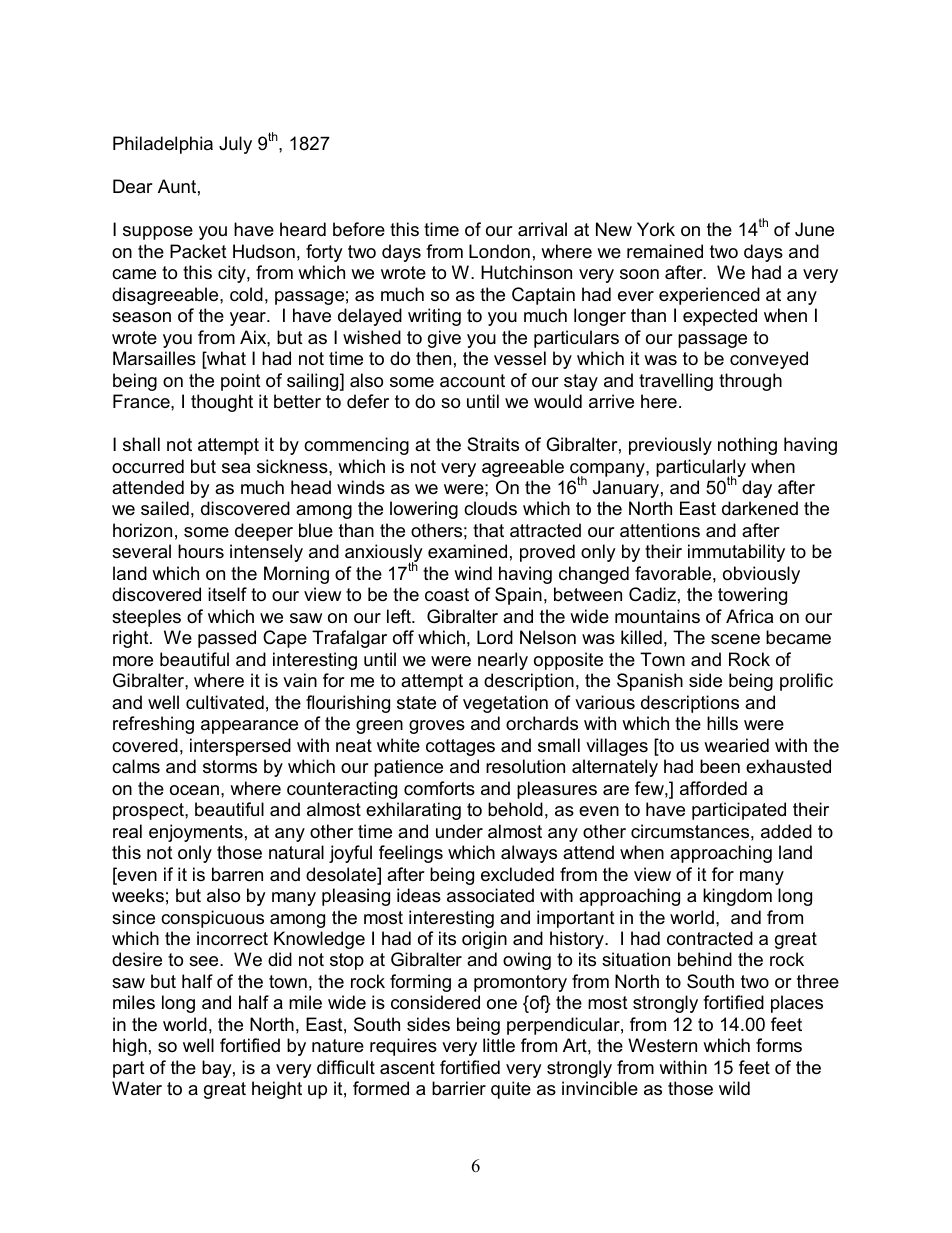 This document has height=1233, width=952. I want to click on been, so click(720, 766).
